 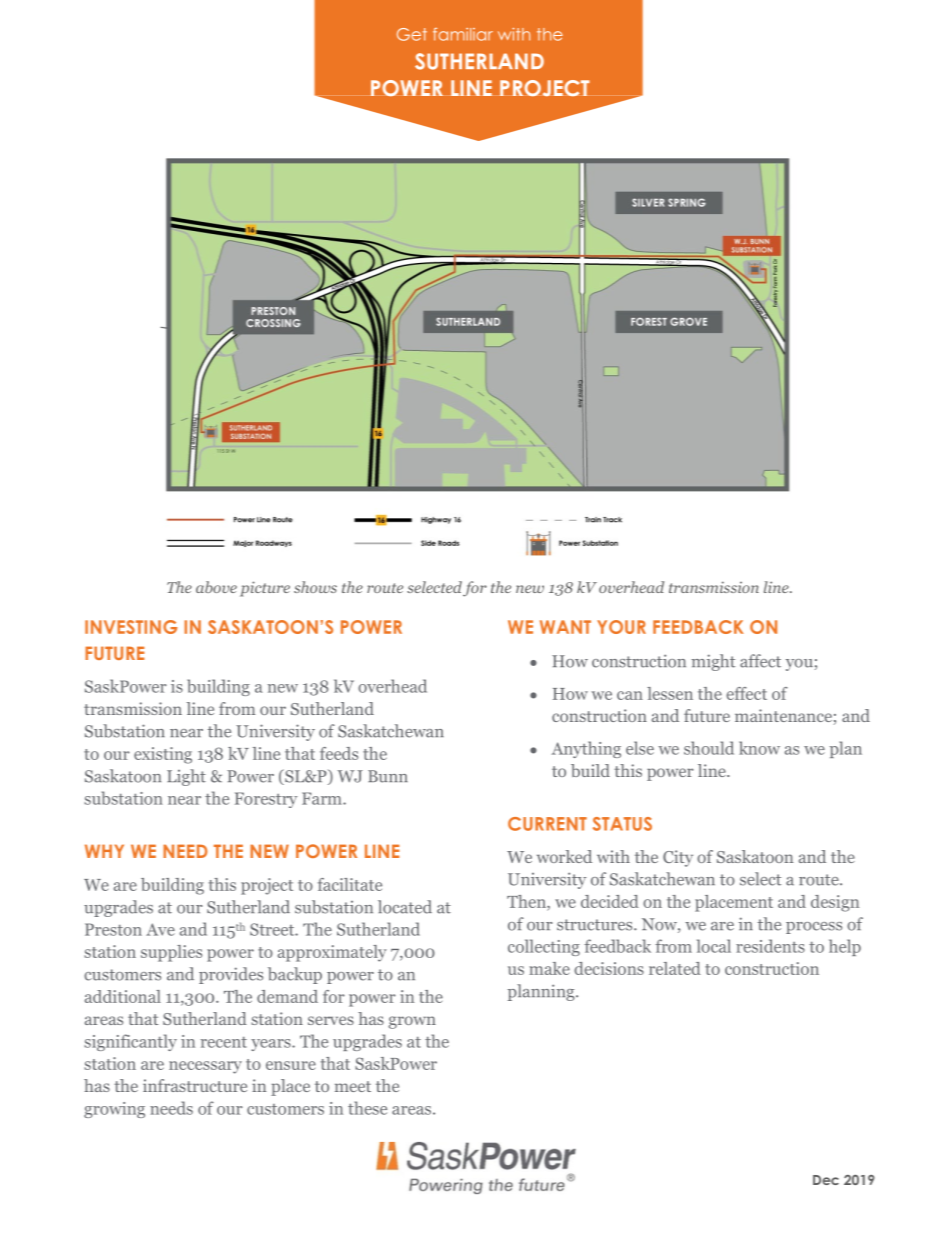 I want to click on related, so click(x=675, y=968).
